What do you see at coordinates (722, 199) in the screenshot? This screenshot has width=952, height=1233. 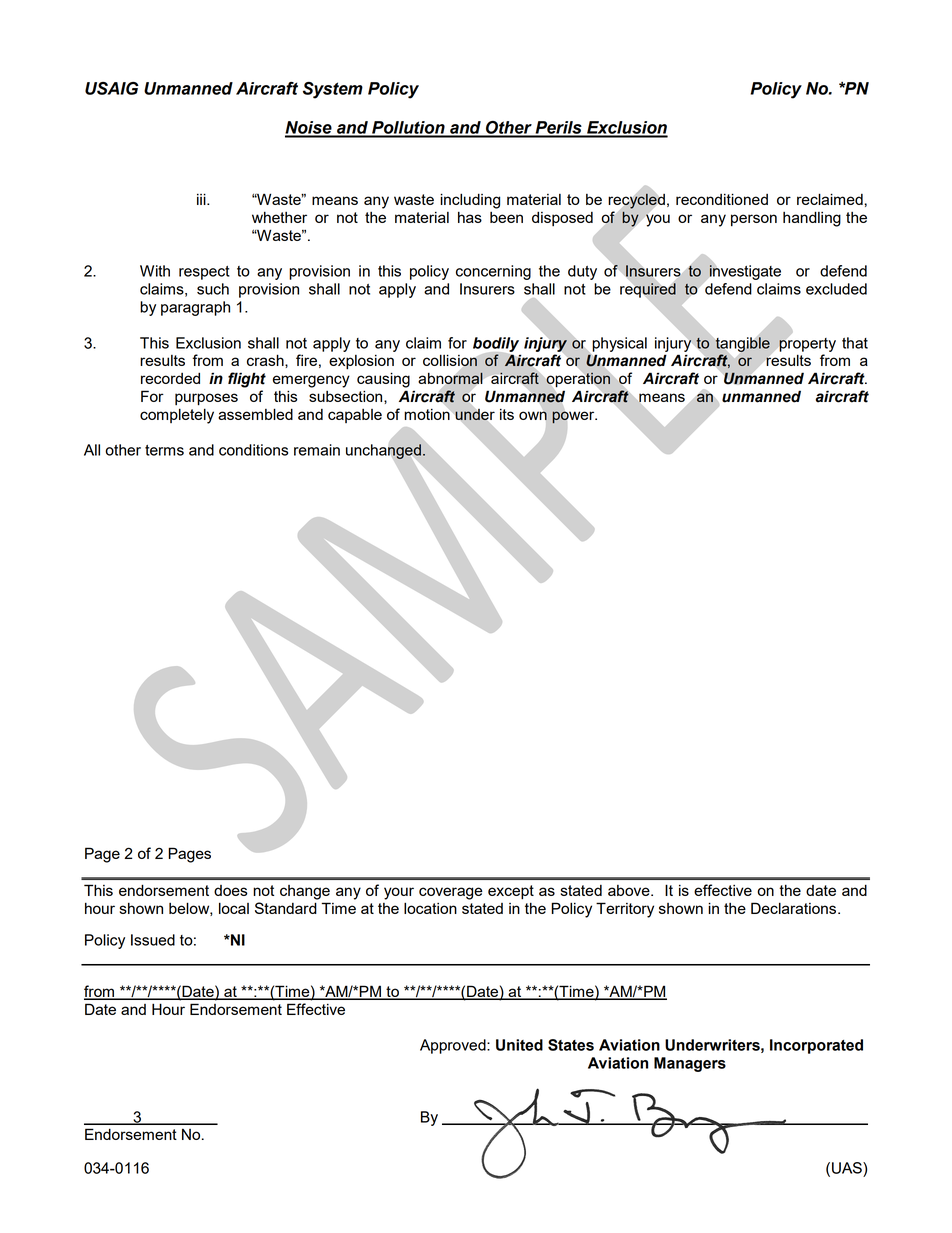 I see `reconditioned` at bounding box center [722, 199].
